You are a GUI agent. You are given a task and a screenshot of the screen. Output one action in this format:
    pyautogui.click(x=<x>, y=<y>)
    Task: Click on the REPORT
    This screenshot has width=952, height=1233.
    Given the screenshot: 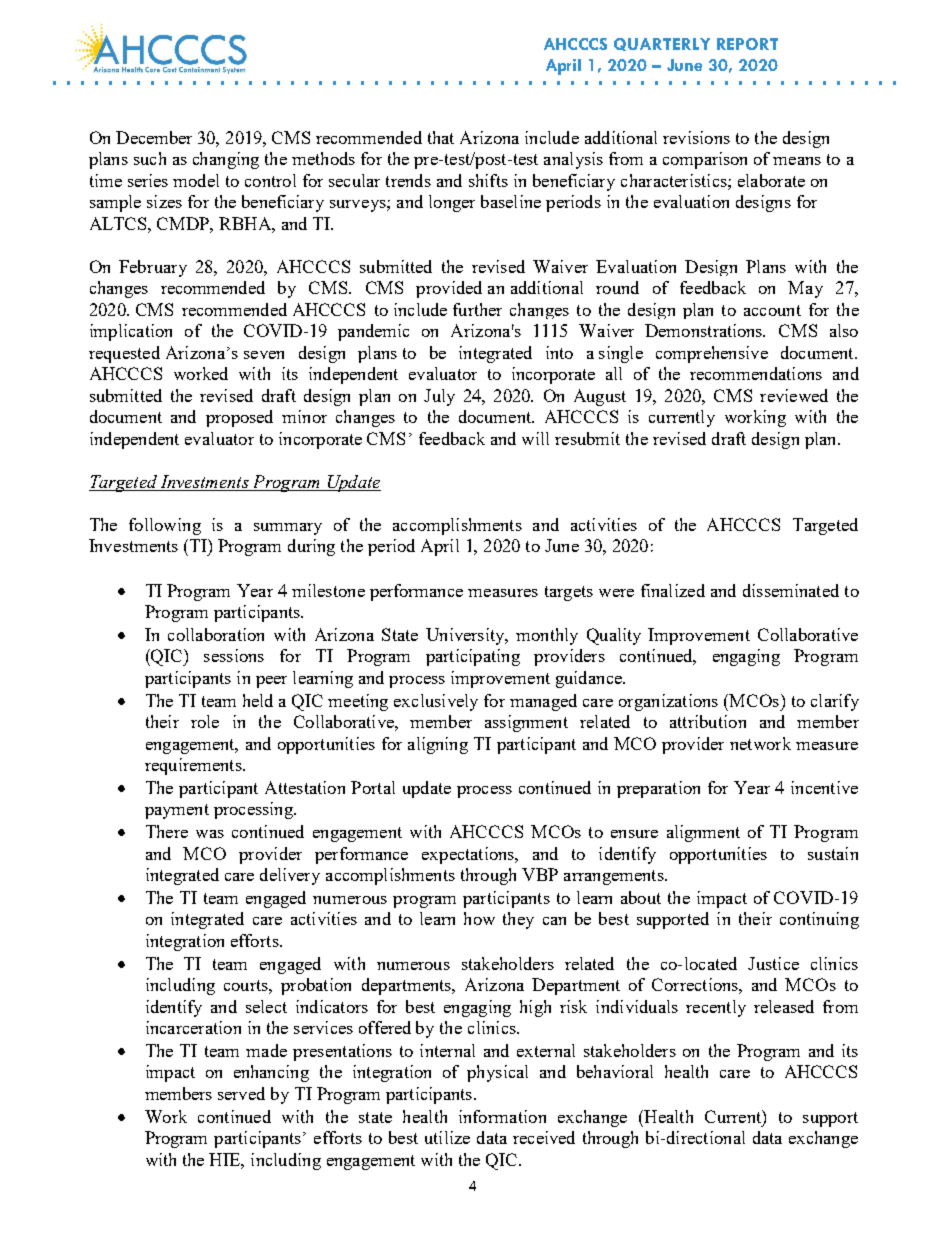 What is the action you would take?
    pyautogui.click(x=747, y=44)
